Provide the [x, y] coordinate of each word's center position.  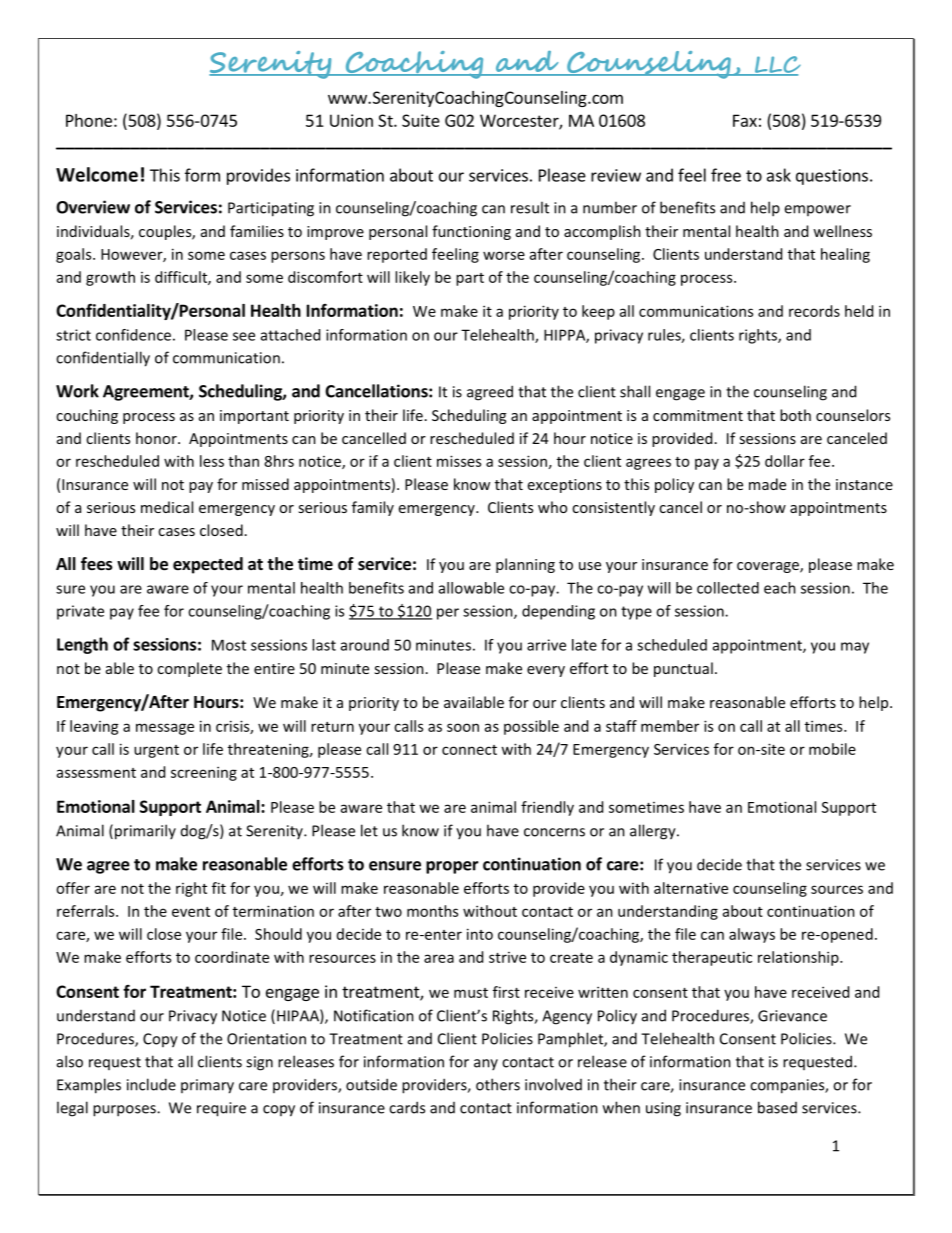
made [767, 484]
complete [189, 669]
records [814, 311]
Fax [745, 120]
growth [110, 278]
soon [463, 727]
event [191, 912]
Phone [89, 120]
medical [167, 507]
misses [459, 461]
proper [452, 867]
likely [412, 278]
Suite [421, 120]
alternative [691, 888]
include [151, 1084]
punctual [683, 669]
